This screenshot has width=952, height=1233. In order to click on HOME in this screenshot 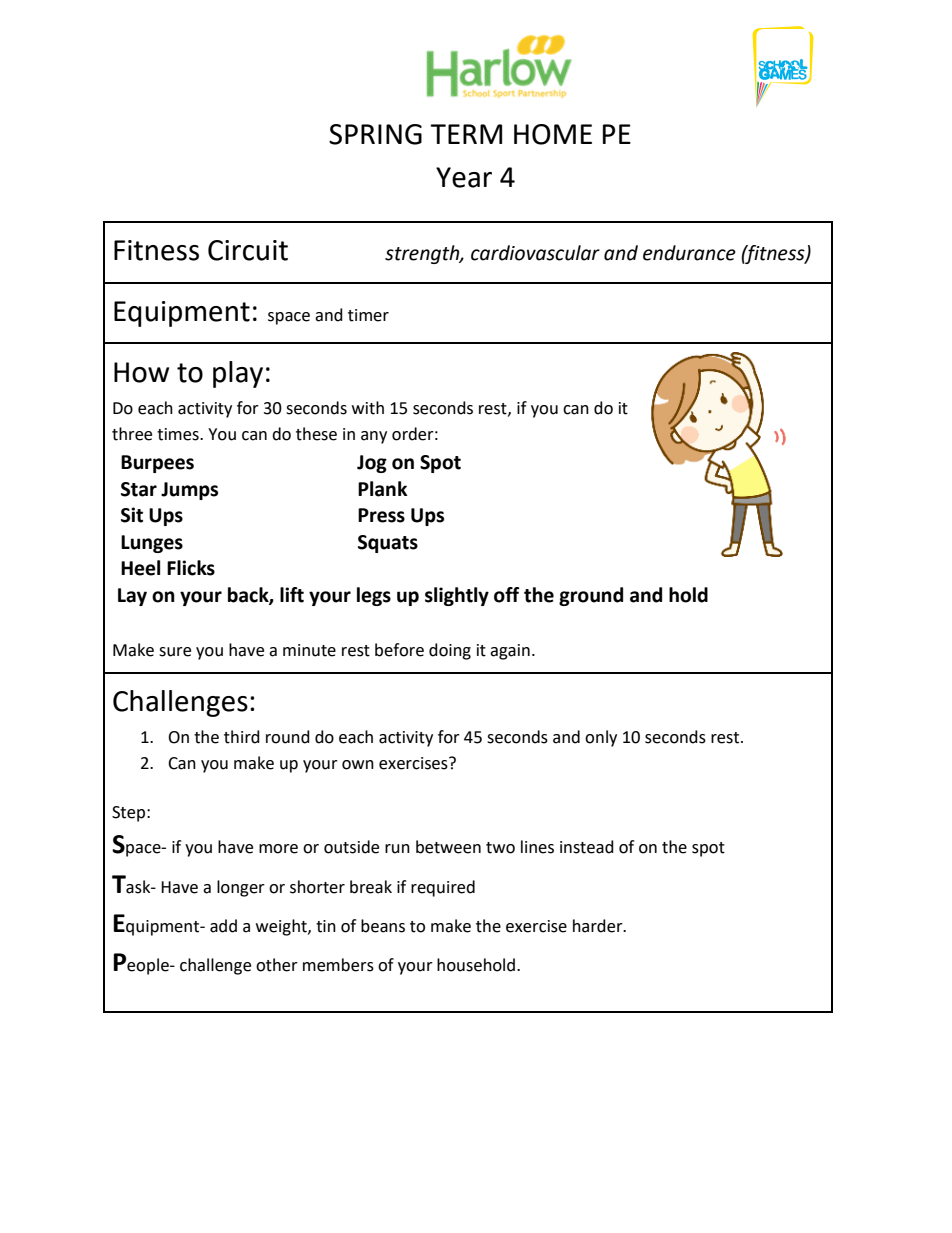, I will do `click(553, 134)`.
